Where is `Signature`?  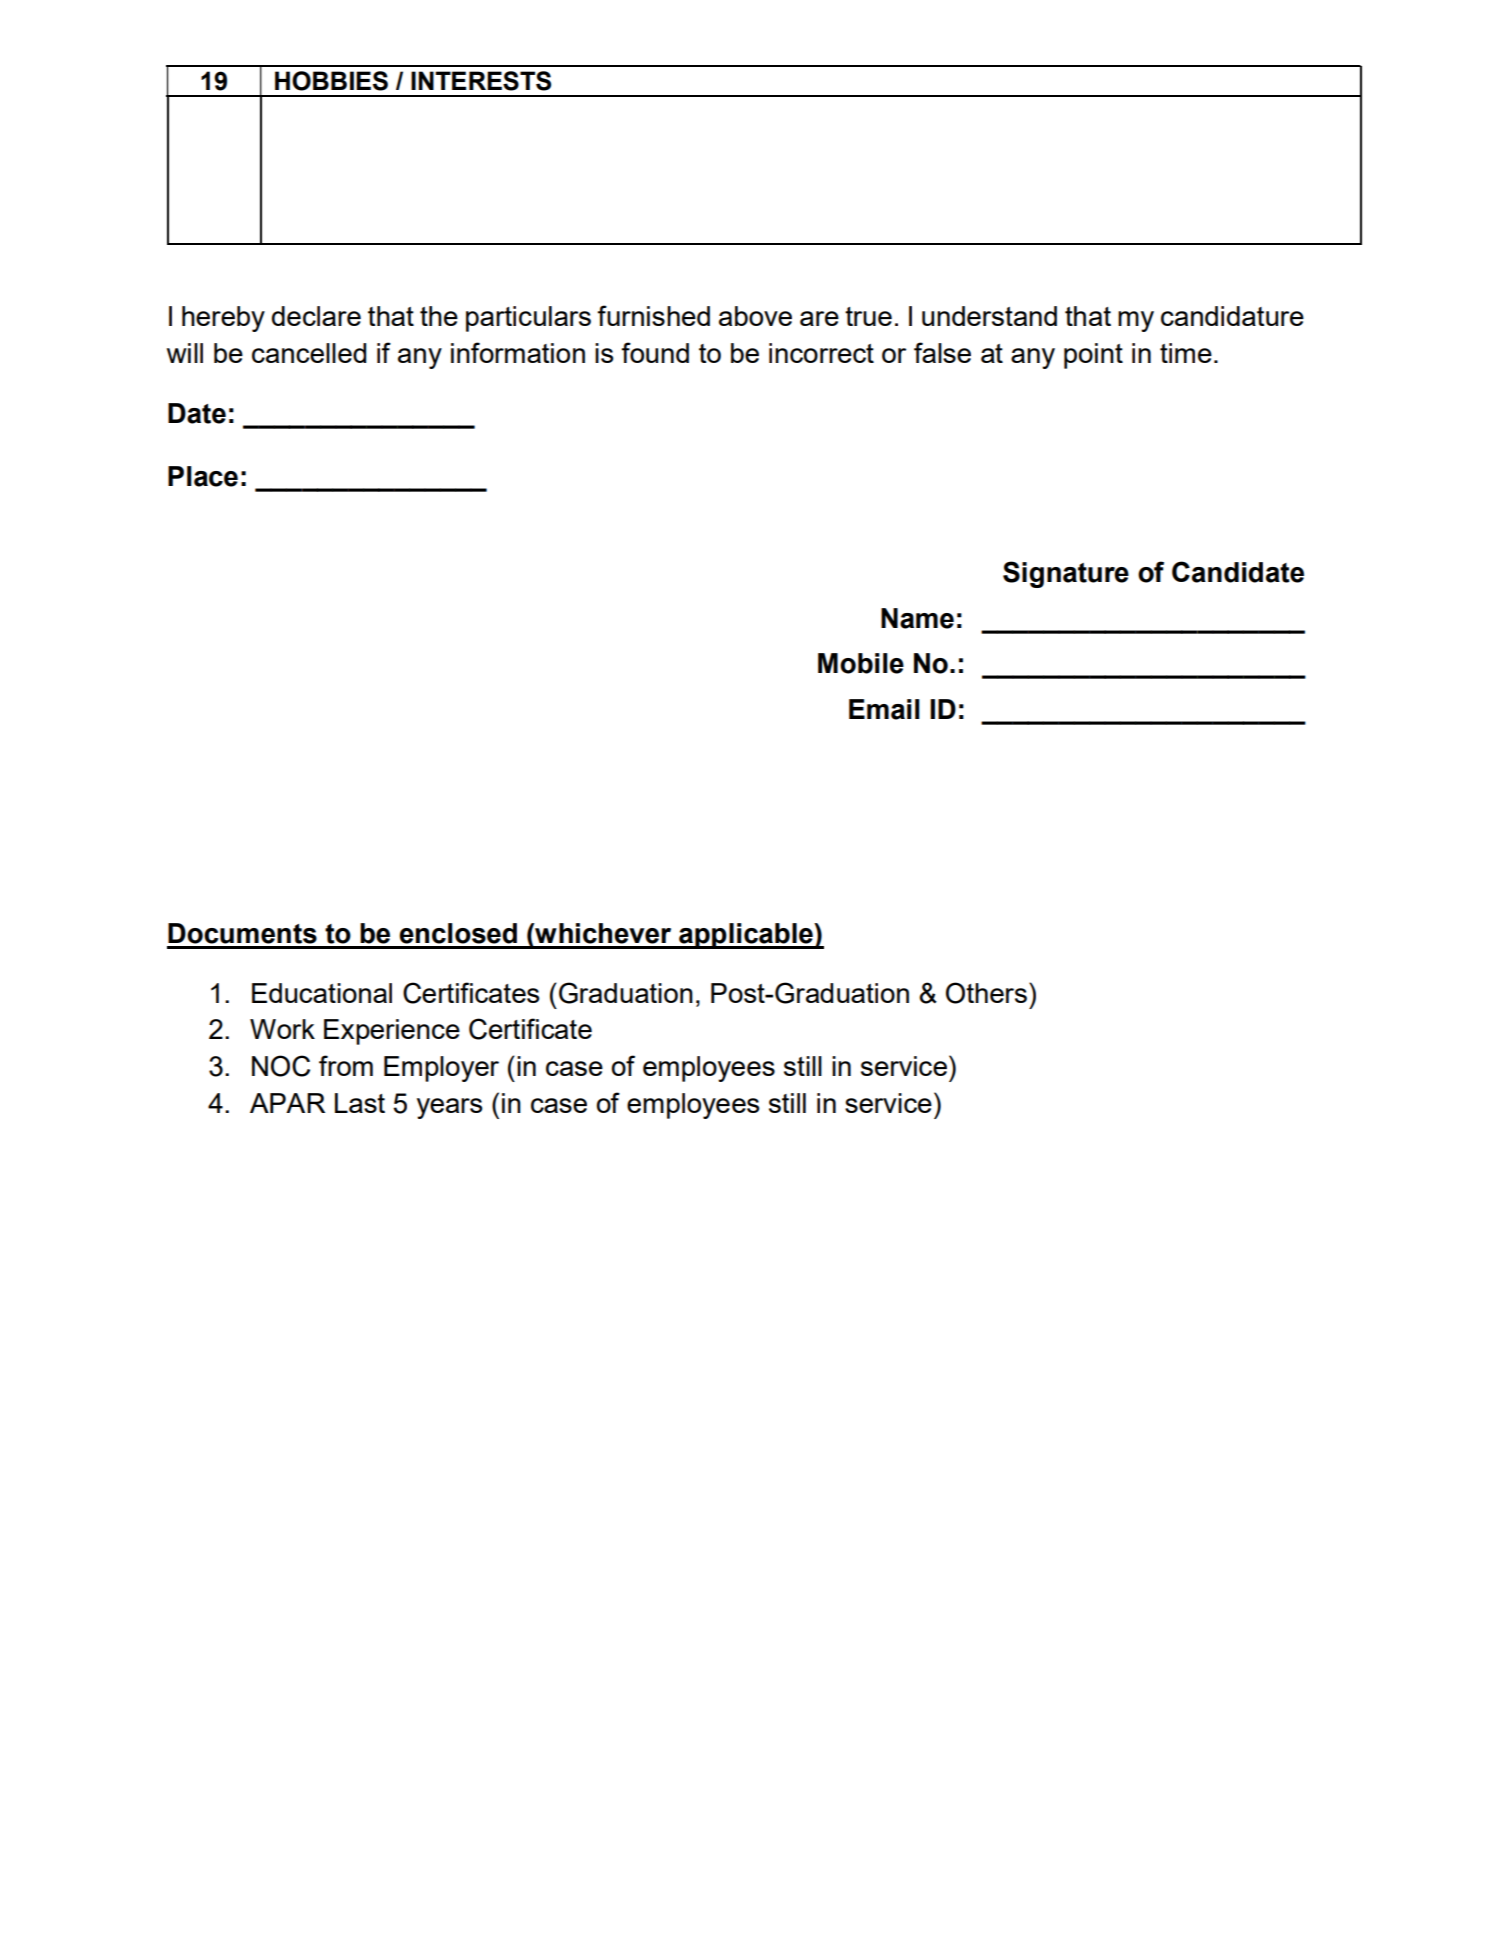 Signature is located at coordinates (1066, 574).
